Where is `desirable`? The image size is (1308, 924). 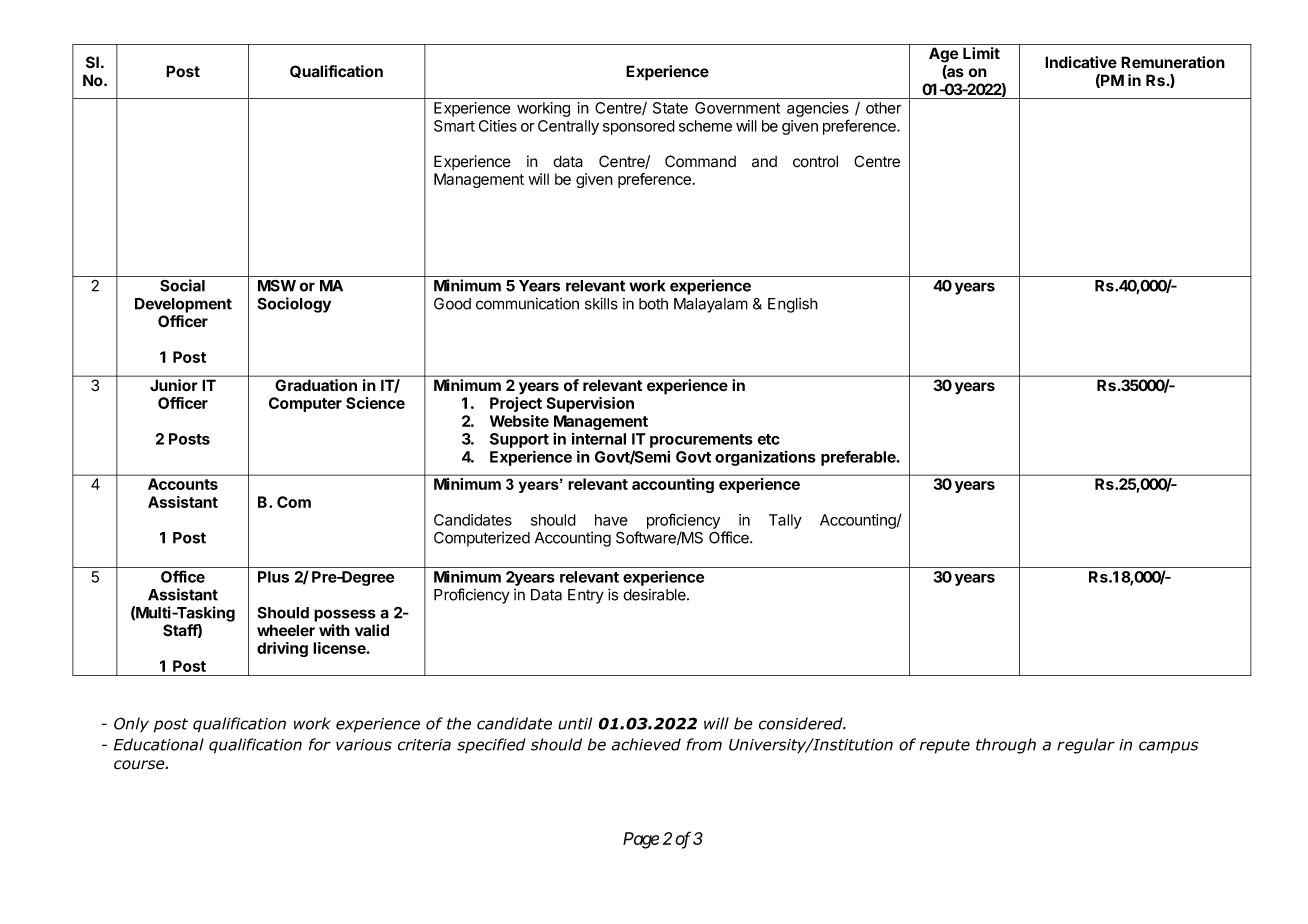
desirable is located at coordinates (655, 595).
